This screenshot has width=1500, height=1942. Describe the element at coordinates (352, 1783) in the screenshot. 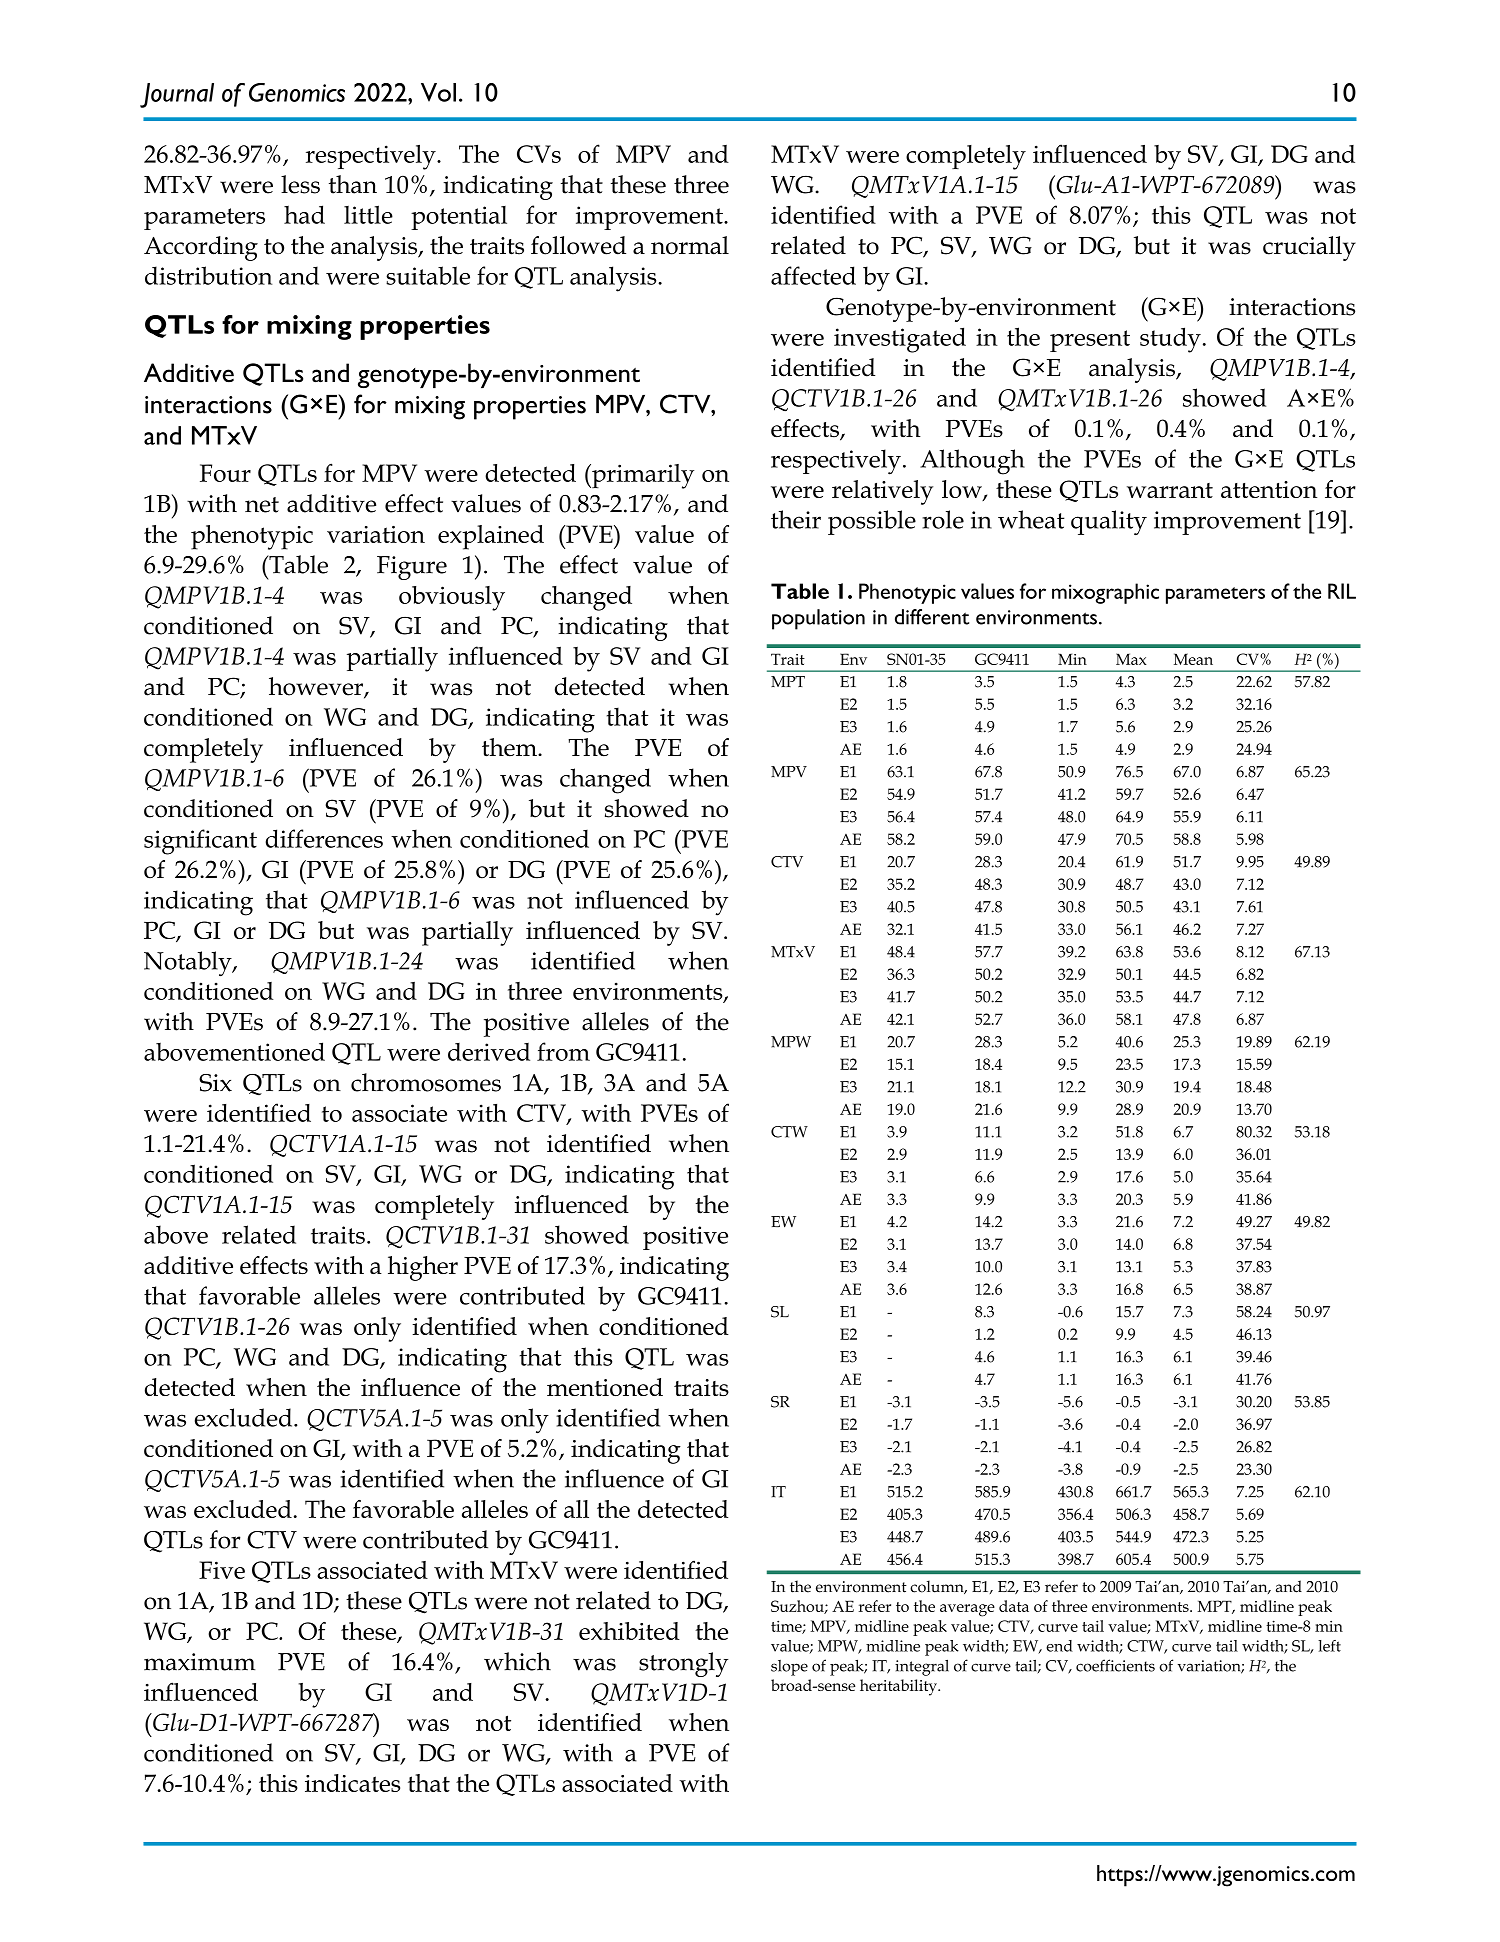

I see `indicates` at that location.
